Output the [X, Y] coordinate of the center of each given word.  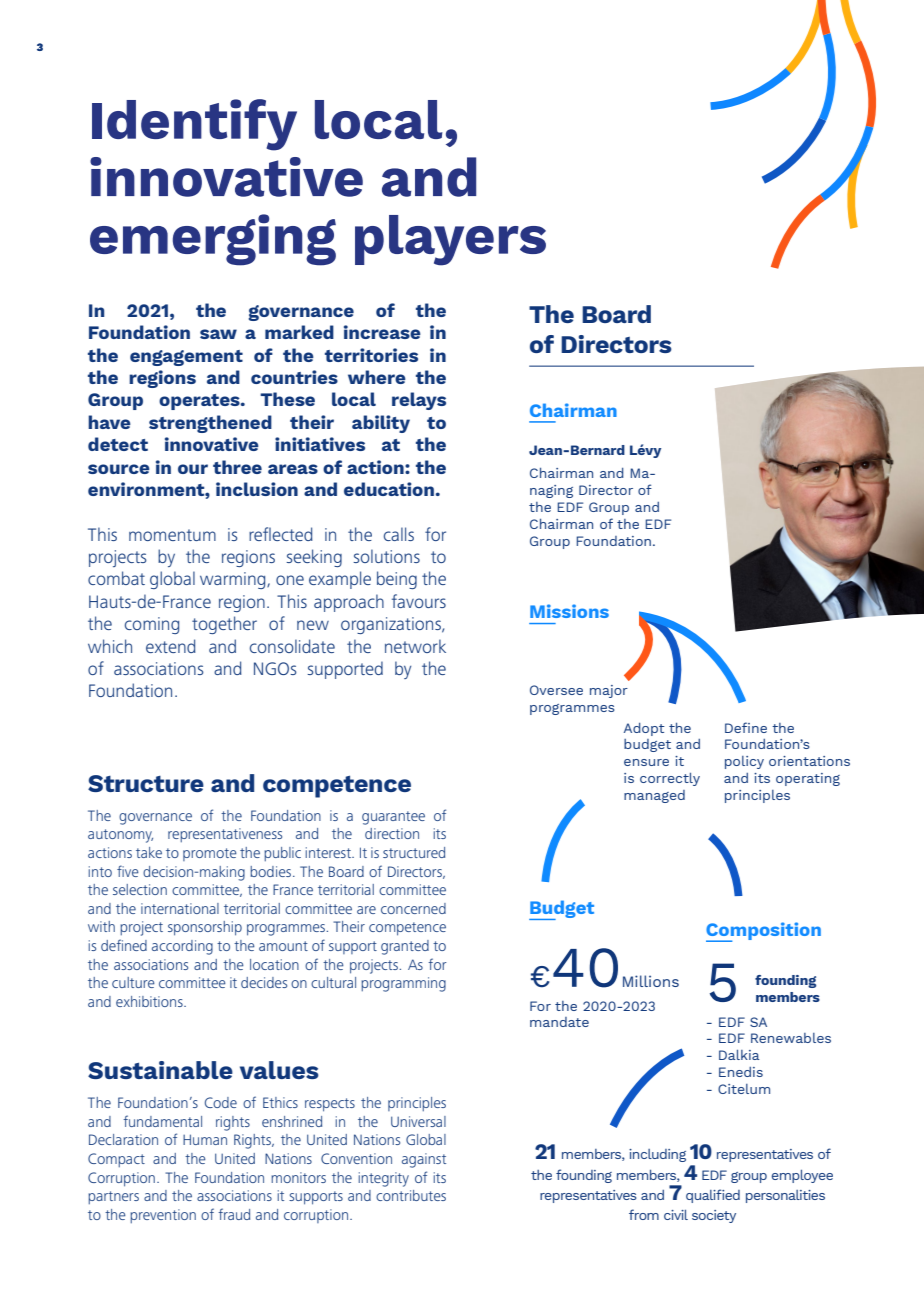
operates [200, 402]
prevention [163, 1216]
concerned [413, 908]
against [424, 1160]
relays [419, 401]
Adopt [644, 729]
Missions [569, 611]
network [415, 646]
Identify [194, 125]
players [450, 240]
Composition [763, 932]
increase [382, 332]
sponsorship [205, 928]
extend [171, 646]
